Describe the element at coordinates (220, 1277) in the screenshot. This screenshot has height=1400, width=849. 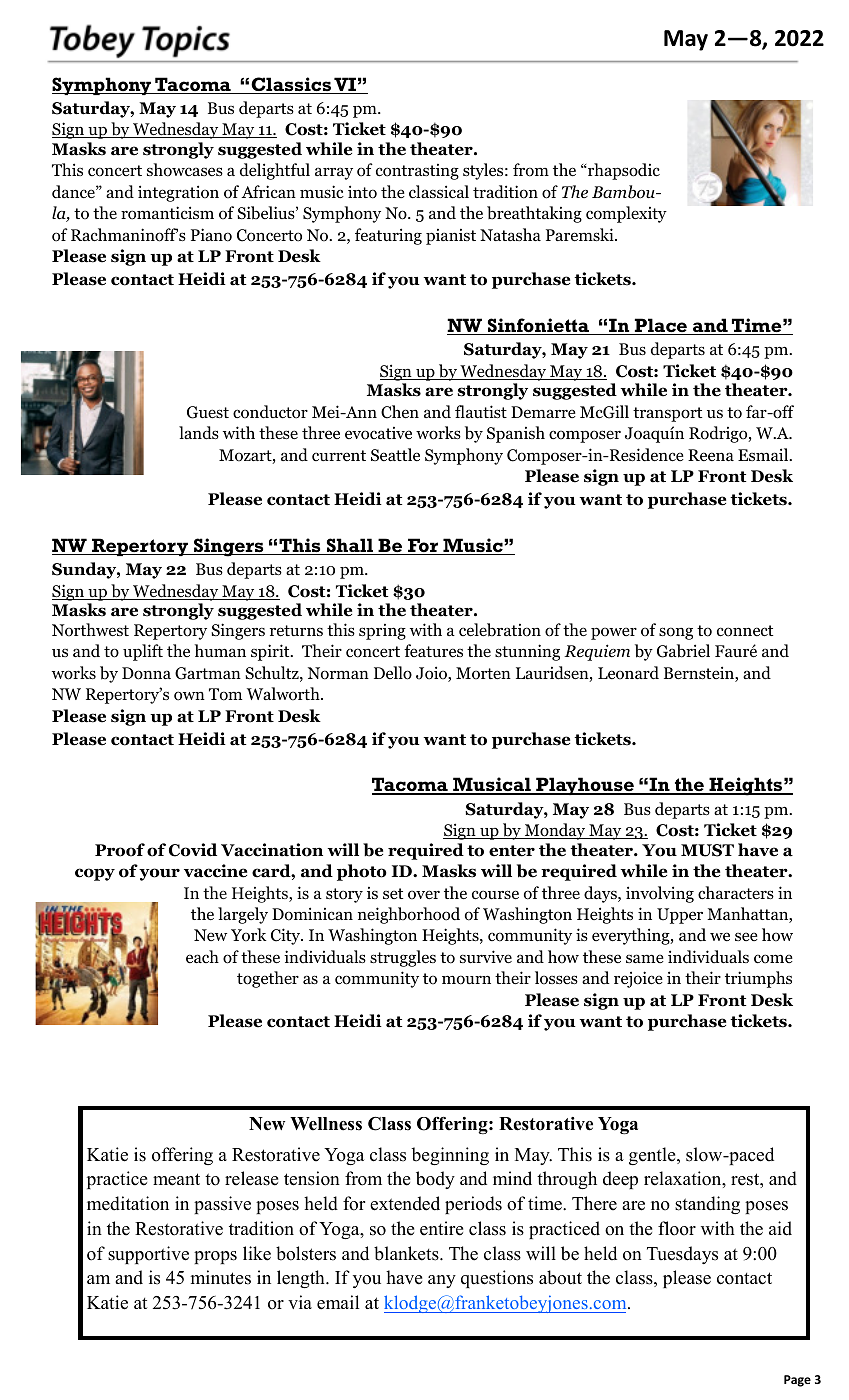
I see `minutes` at that location.
